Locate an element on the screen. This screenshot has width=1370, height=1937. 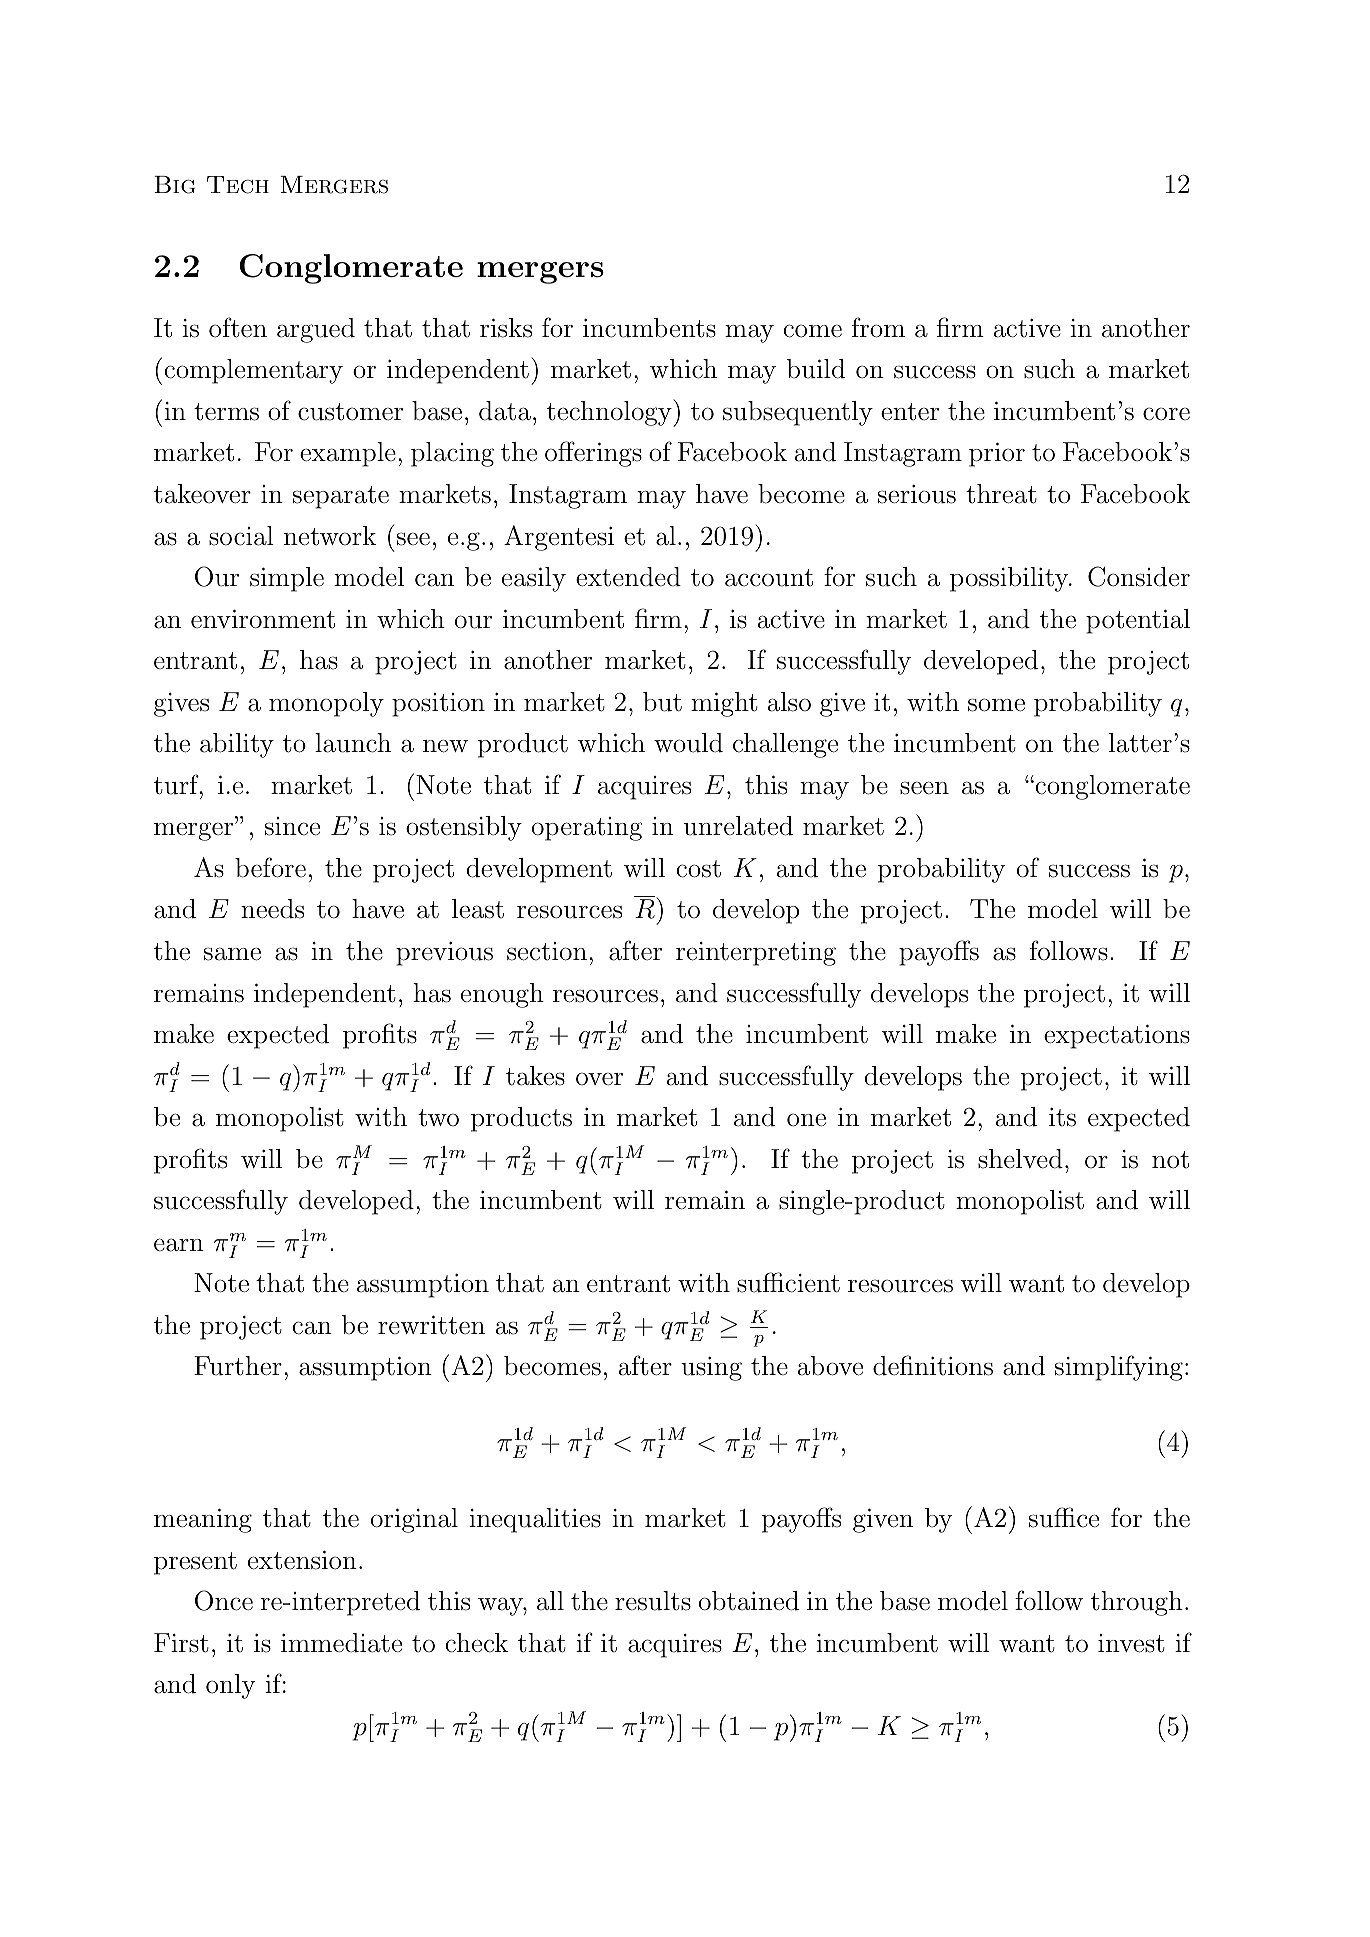
complementary is located at coordinates (253, 371).
